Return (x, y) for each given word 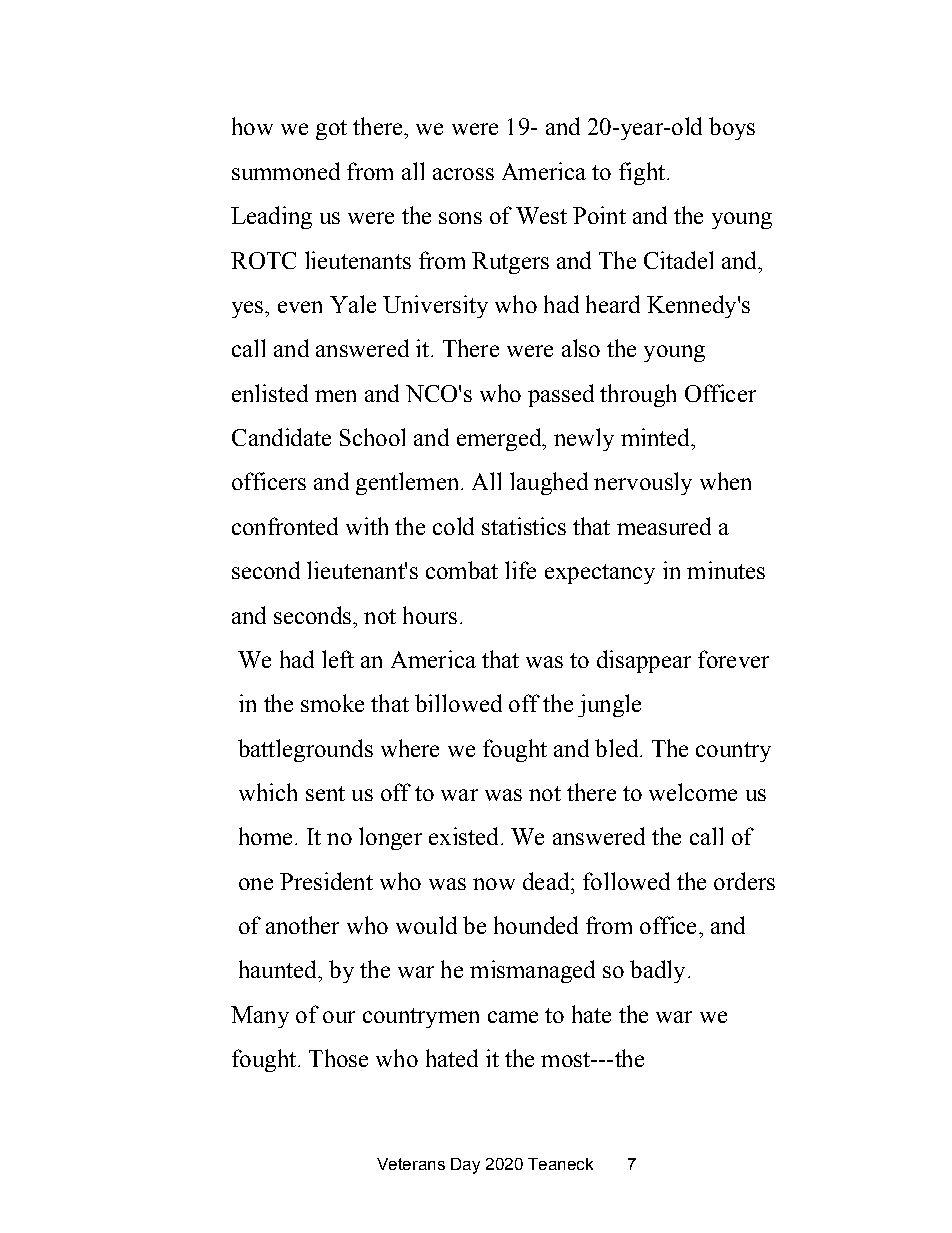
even (300, 307)
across (463, 174)
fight (642, 173)
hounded (536, 925)
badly (657, 971)
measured (664, 526)
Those (338, 1058)
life (520, 570)
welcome (693, 792)
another (302, 925)
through (638, 395)
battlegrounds (305, 750)
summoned (286, 171)
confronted (285, 526)
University (435, 306)
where (410, 748)
